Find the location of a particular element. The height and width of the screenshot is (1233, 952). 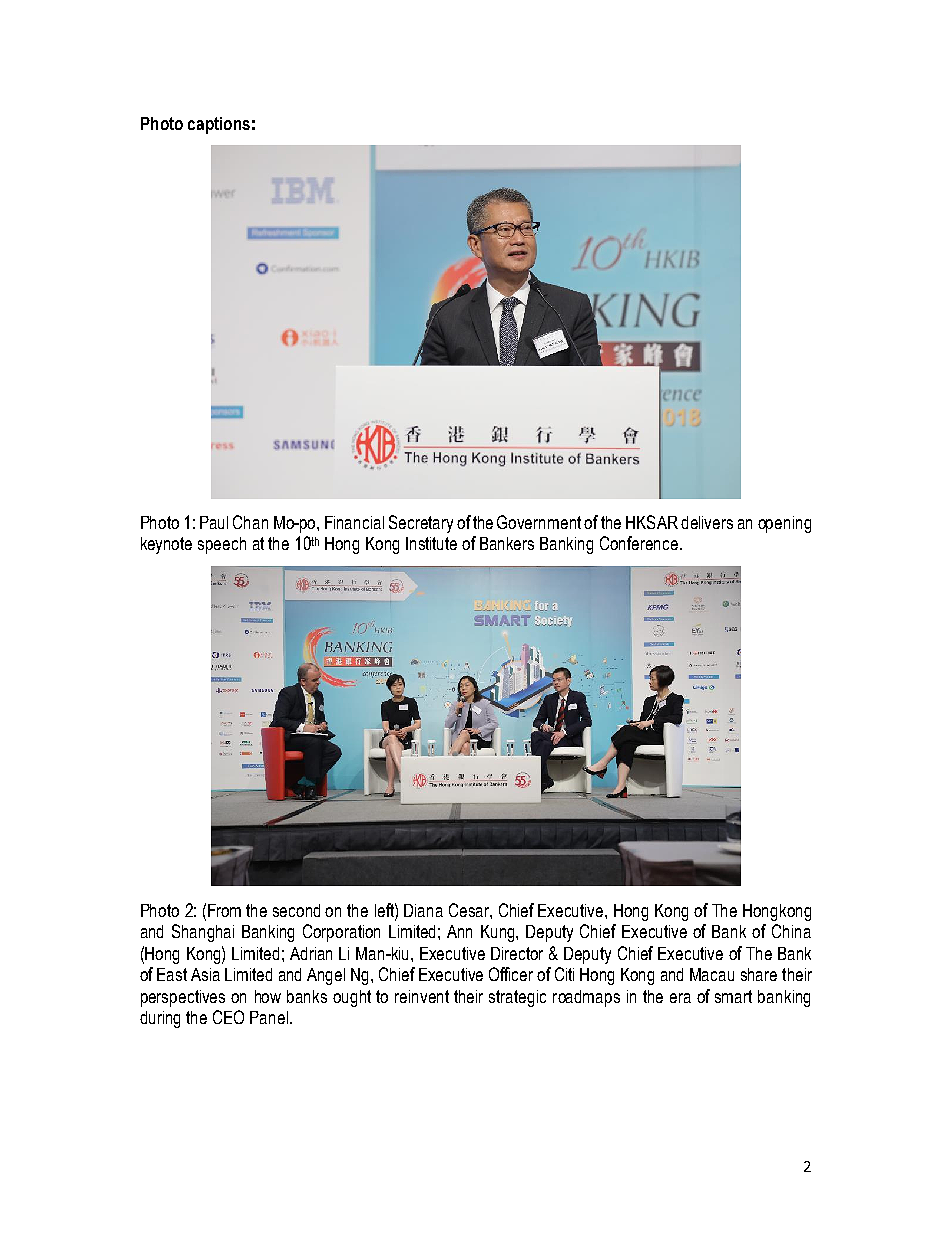

Conference is located at coordinates (639, 543).
